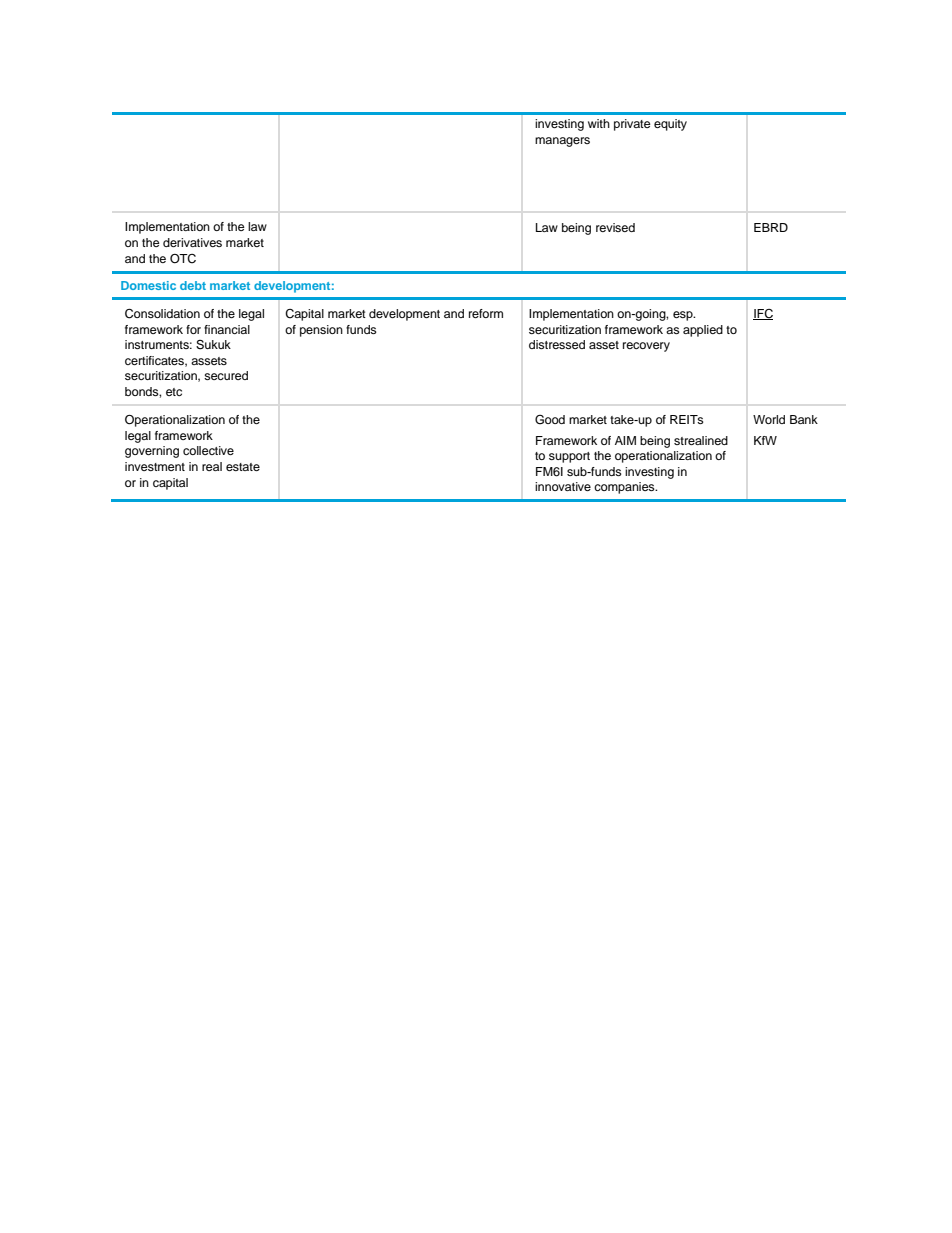  What do you see at coordinates (615, 227) in the document?
I see `revised` at bounding box center [615, 227].
